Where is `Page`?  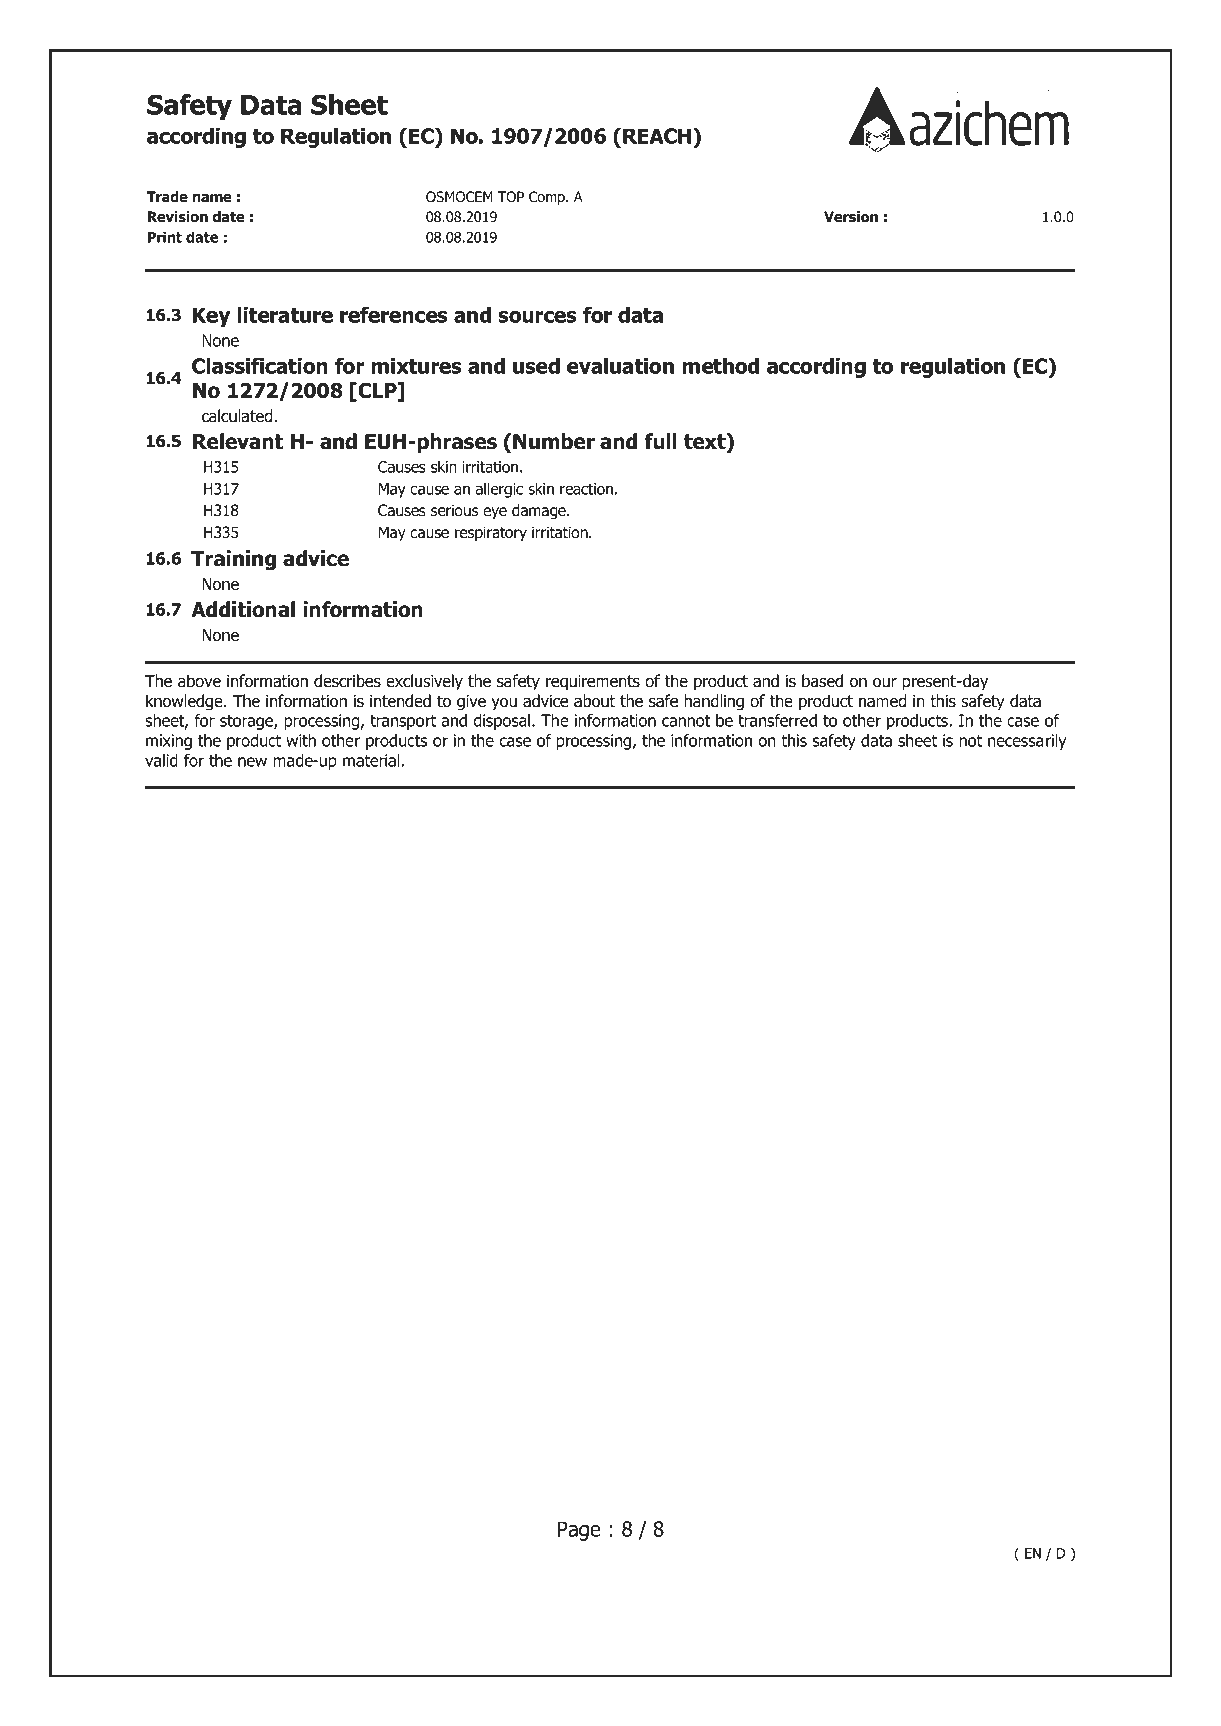
Page is located at coordinates (579, 1531).
